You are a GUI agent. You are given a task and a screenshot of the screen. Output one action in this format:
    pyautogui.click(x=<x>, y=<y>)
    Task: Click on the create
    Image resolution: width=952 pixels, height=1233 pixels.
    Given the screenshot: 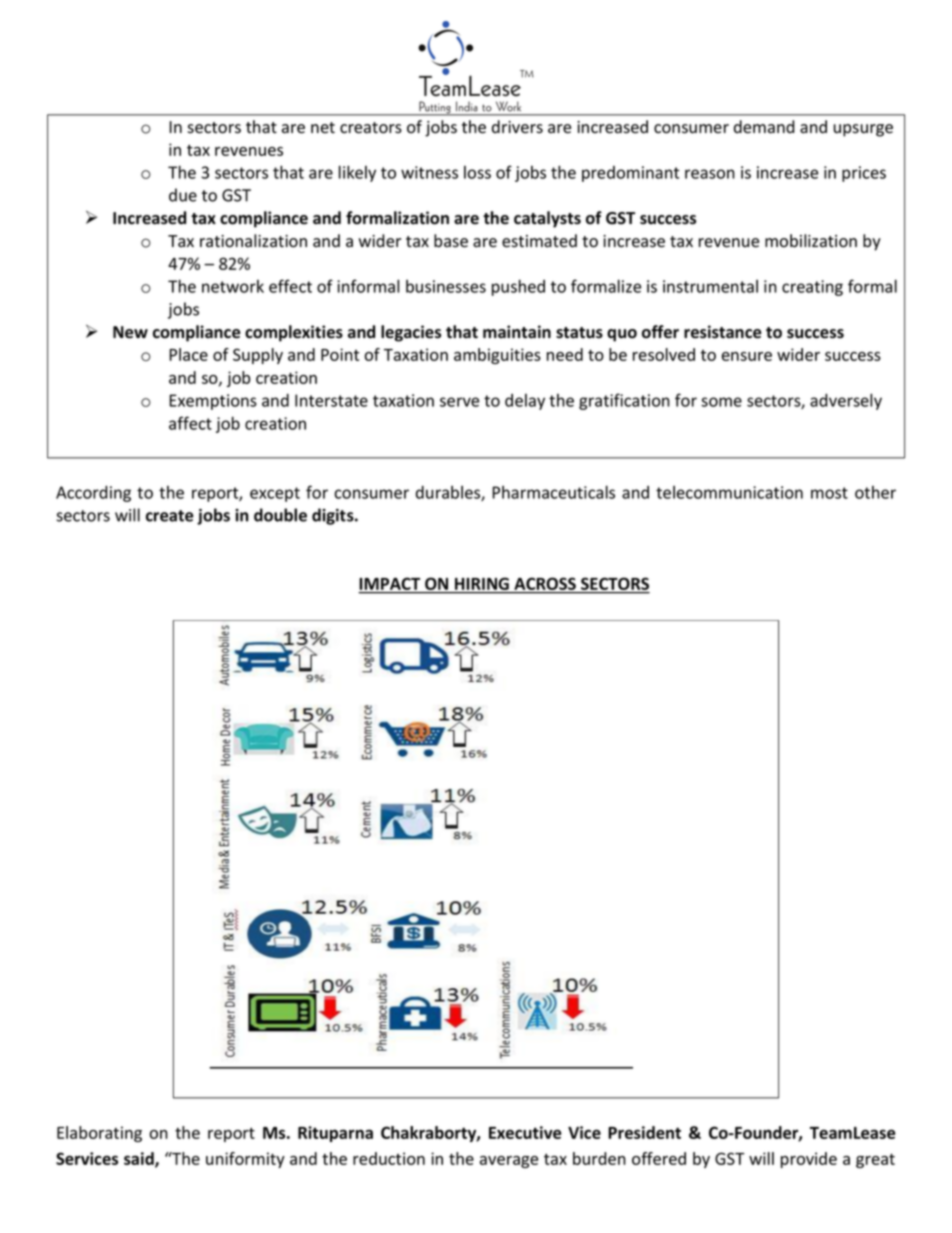 What is the action you would take?
    pyautogui.click(x=169, y=516)
